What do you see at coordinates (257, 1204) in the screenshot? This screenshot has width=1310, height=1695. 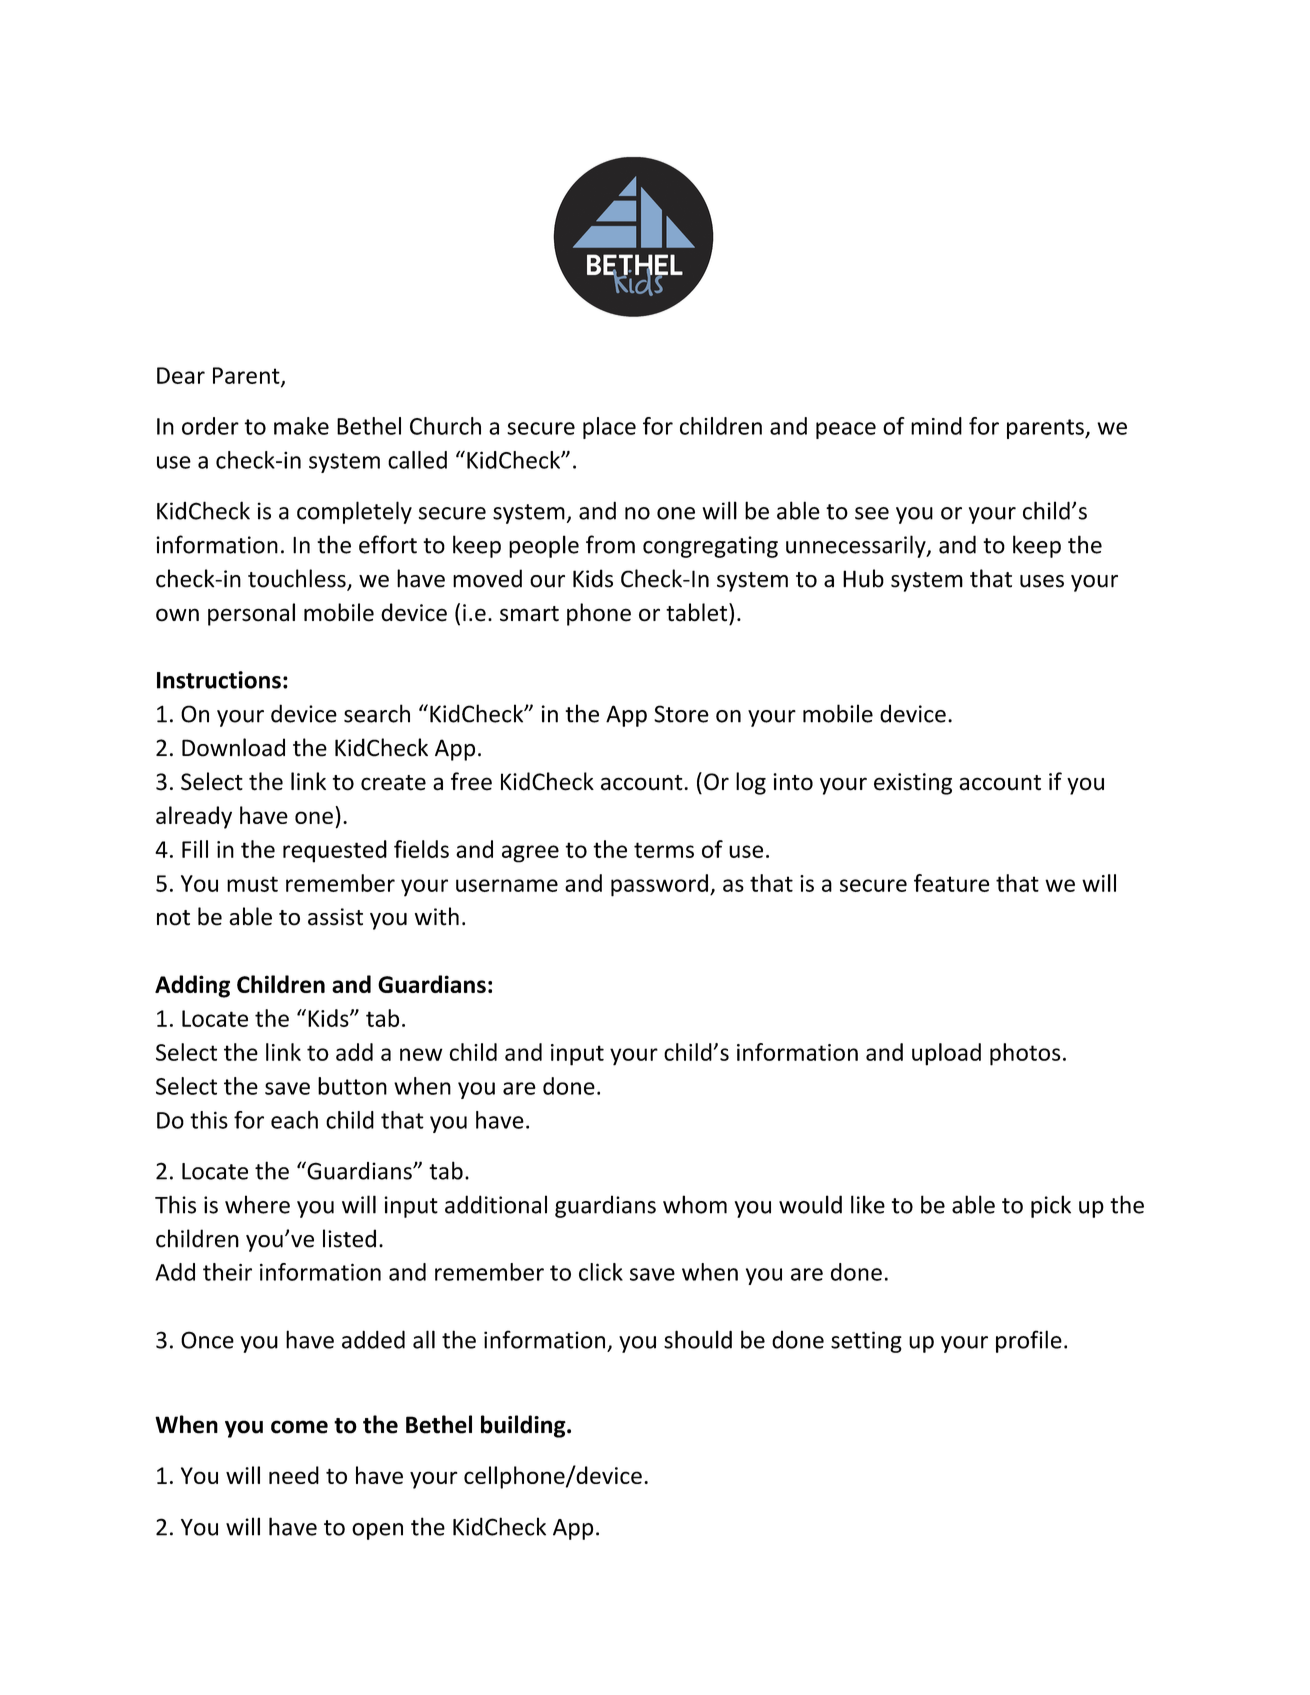 I see `where` at bounding box center [257, 1204].
